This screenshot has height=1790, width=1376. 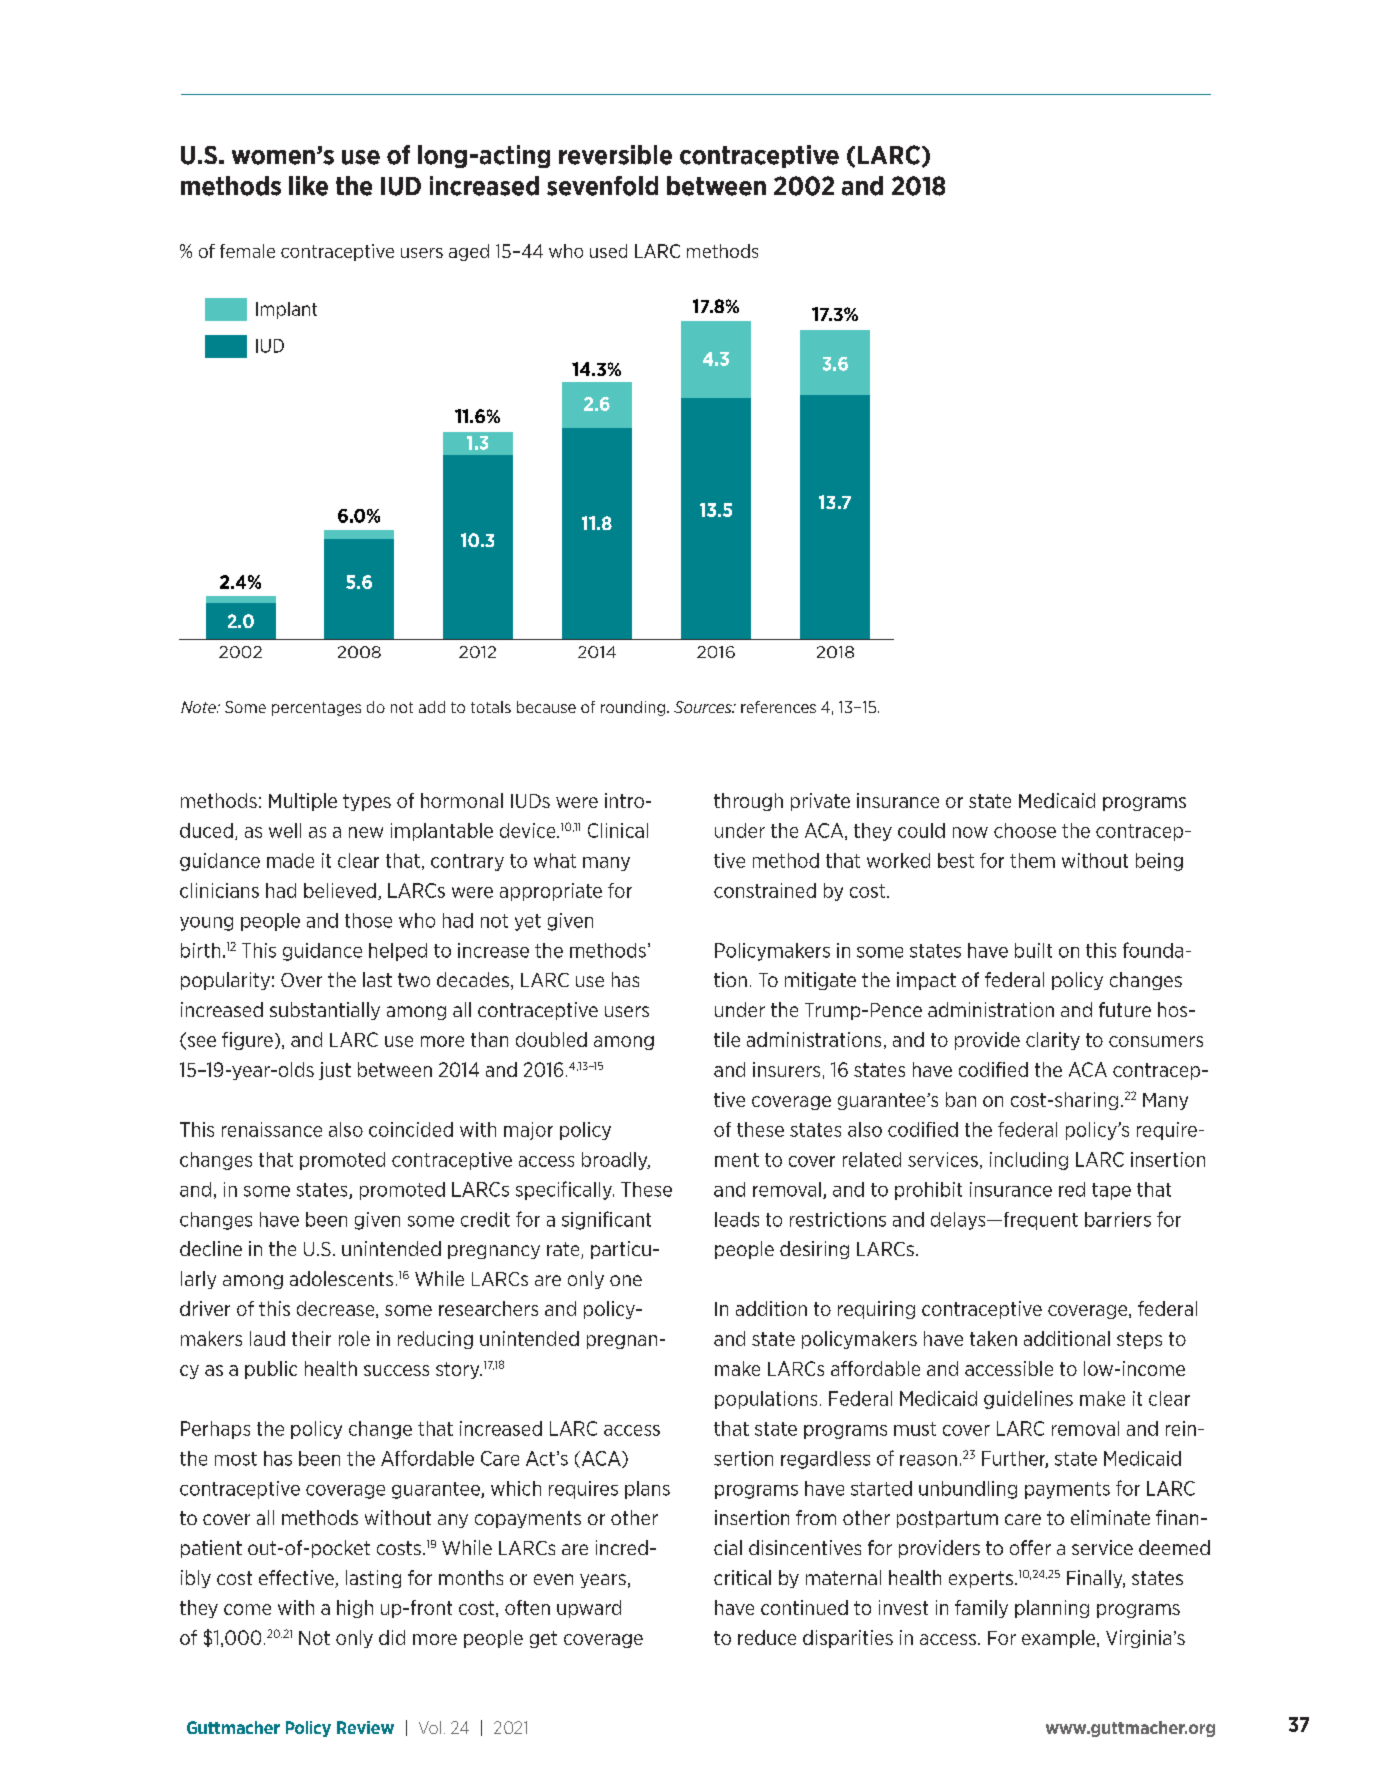 I want to click on one, so click(x=626, y=1280).
